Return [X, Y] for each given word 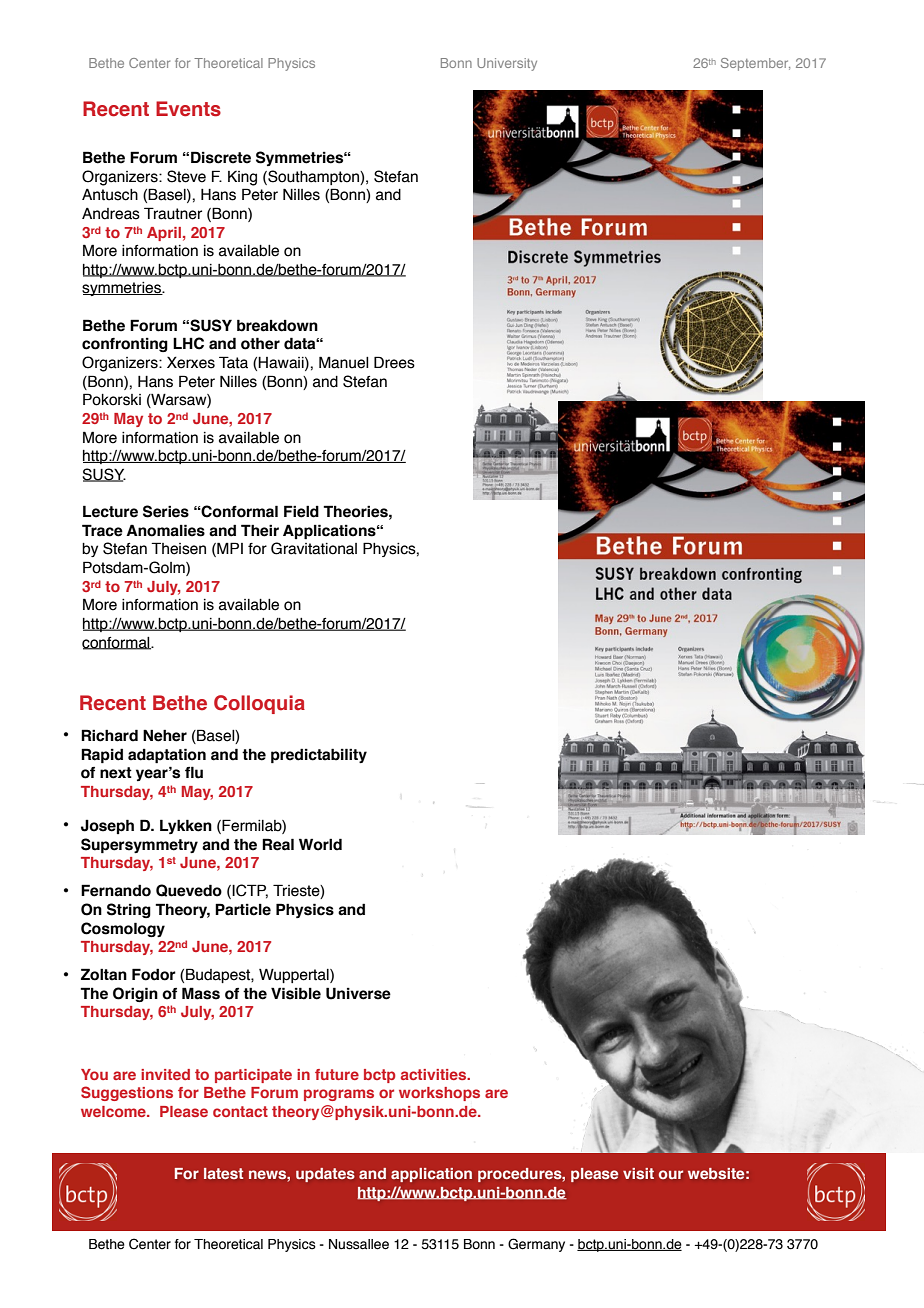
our [671, 1174]
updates [325, 1175]
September [755, 64]
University [507, 64]
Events [188, 109]
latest [223, 1173]
